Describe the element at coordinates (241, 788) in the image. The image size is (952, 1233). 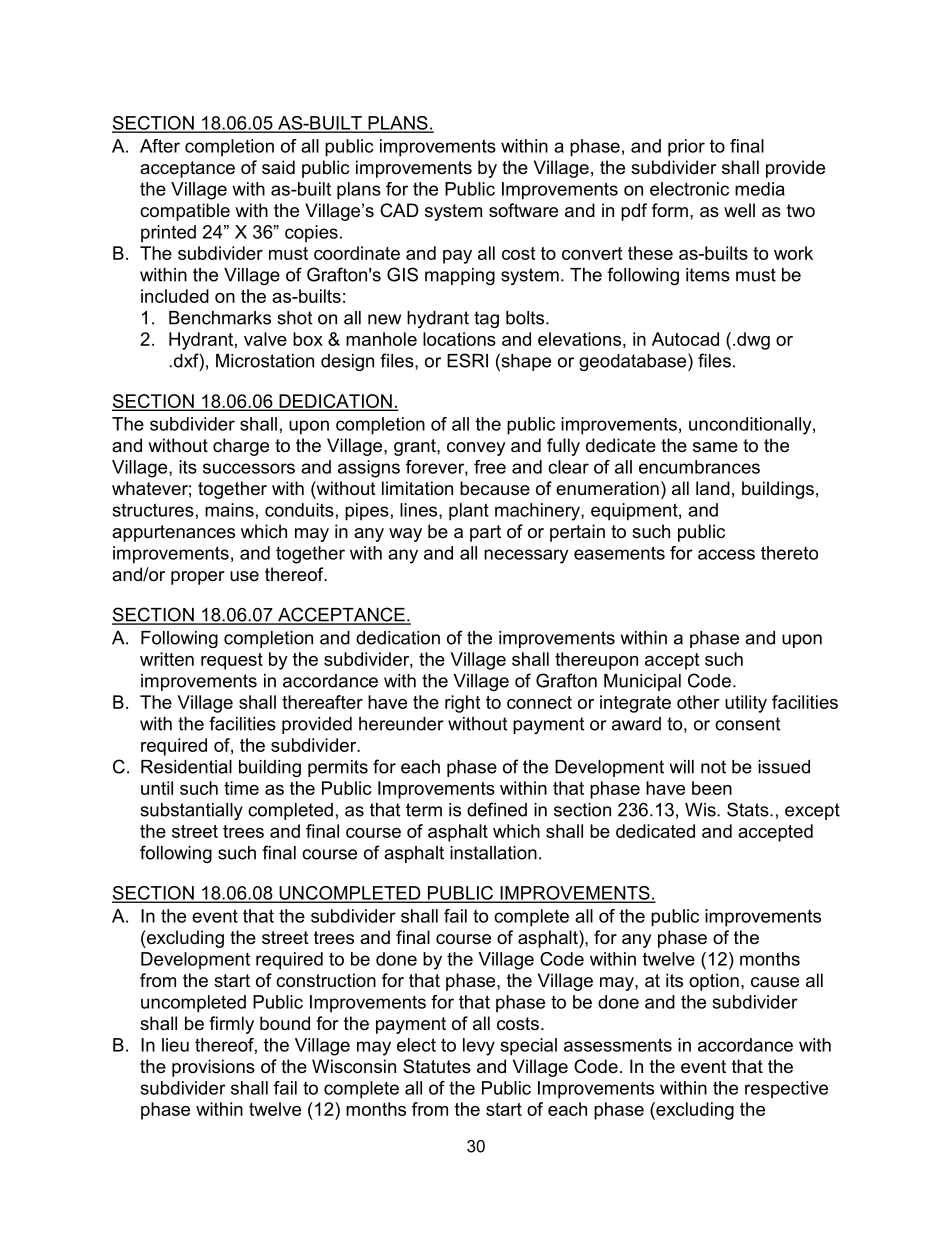
I see `time` at that location.
